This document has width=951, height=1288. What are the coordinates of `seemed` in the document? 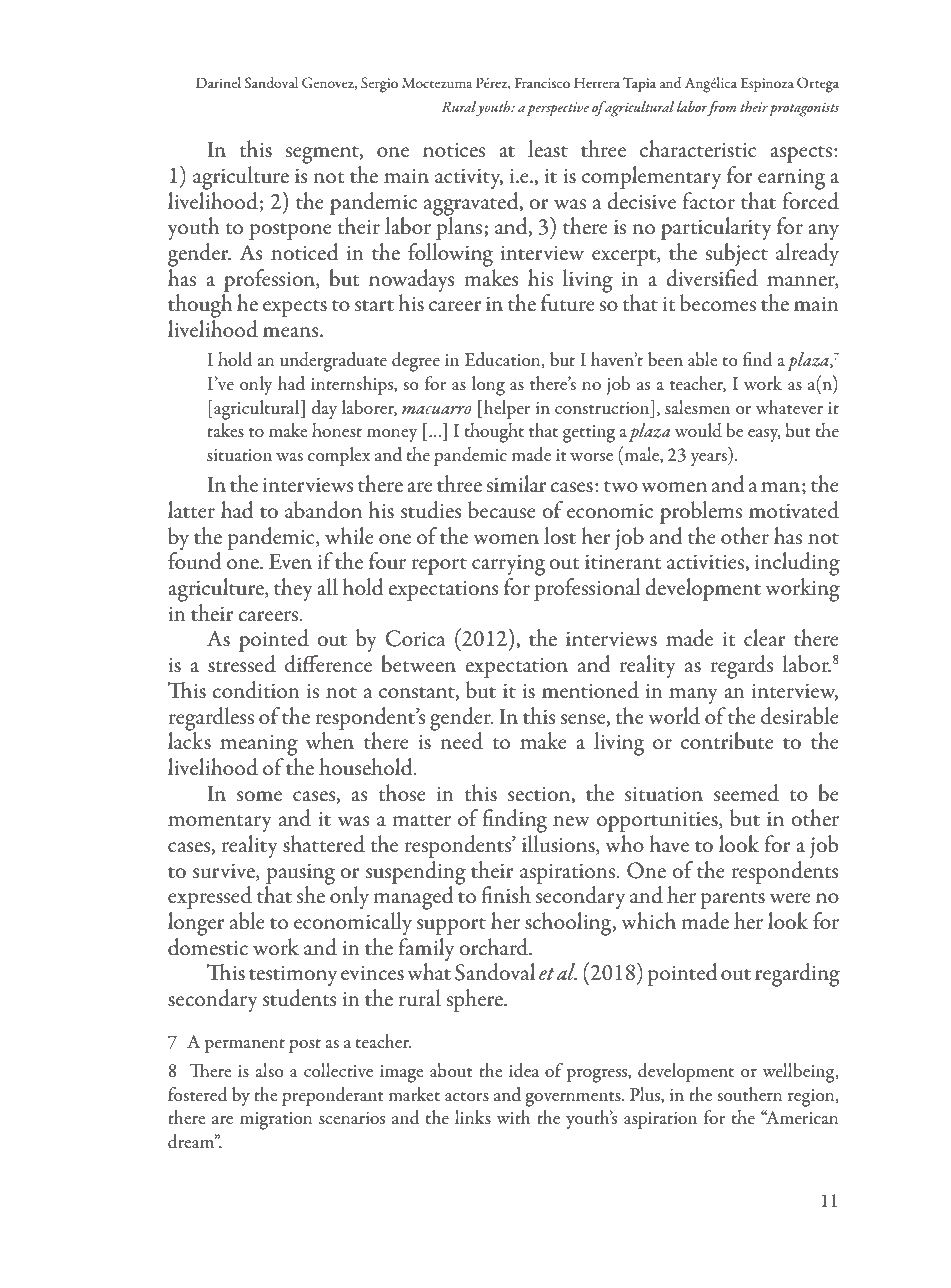 It's located at (746, 793).
